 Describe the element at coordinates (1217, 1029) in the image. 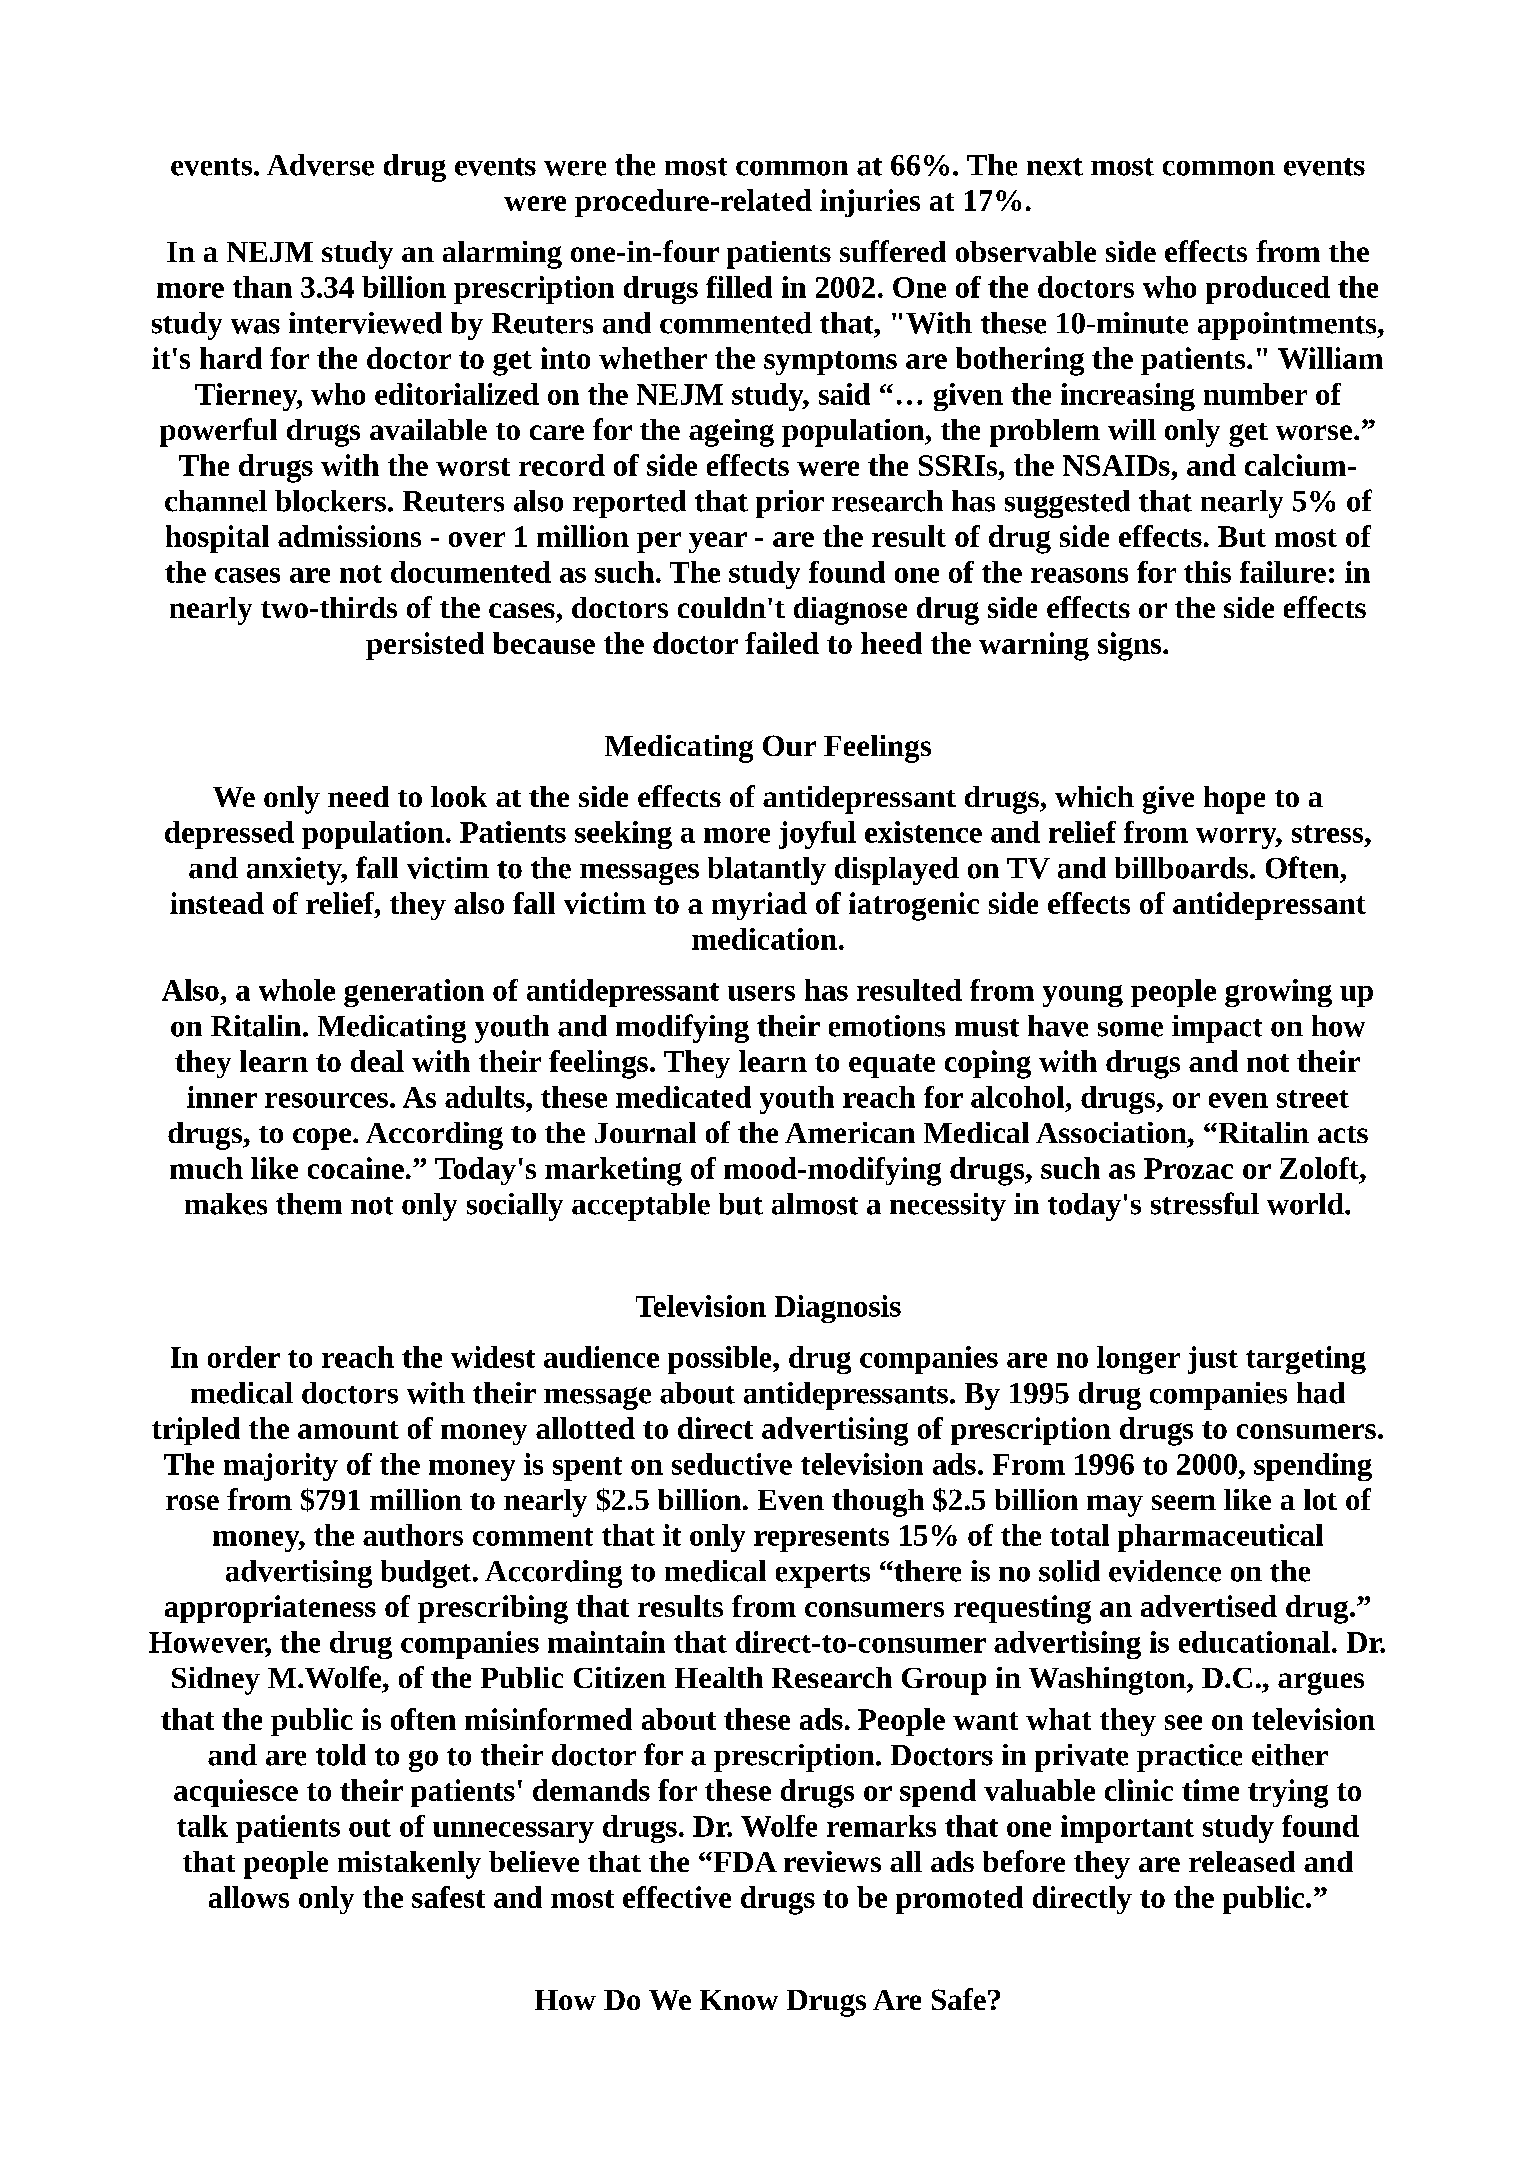

I see `impact` at that location.
